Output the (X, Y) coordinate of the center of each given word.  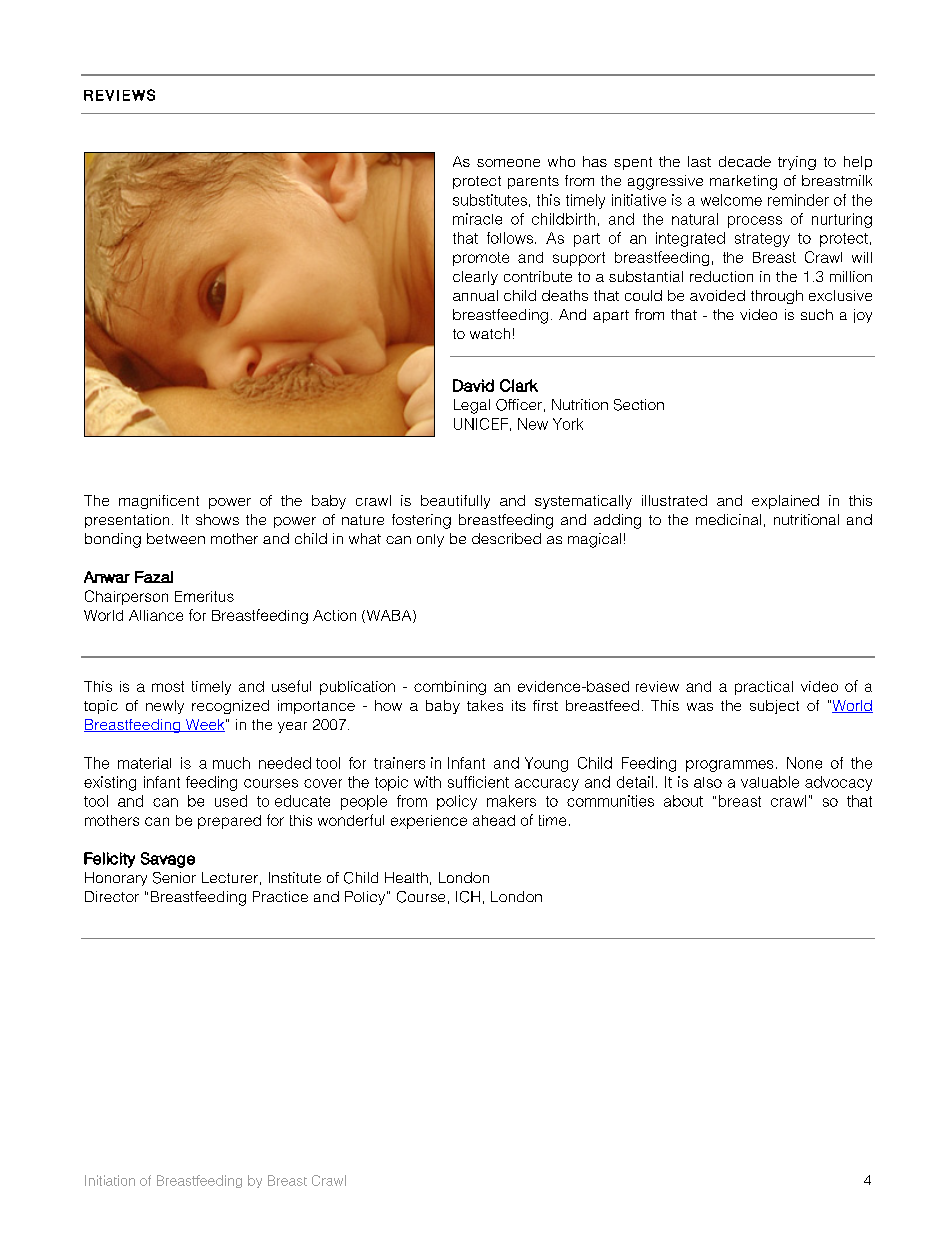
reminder (798, 200)
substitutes (490, 200)
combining (450, 688)
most (168, 686)
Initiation (110, 1180)
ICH (468, 897)
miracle (477, 219)
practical (764, 688)
